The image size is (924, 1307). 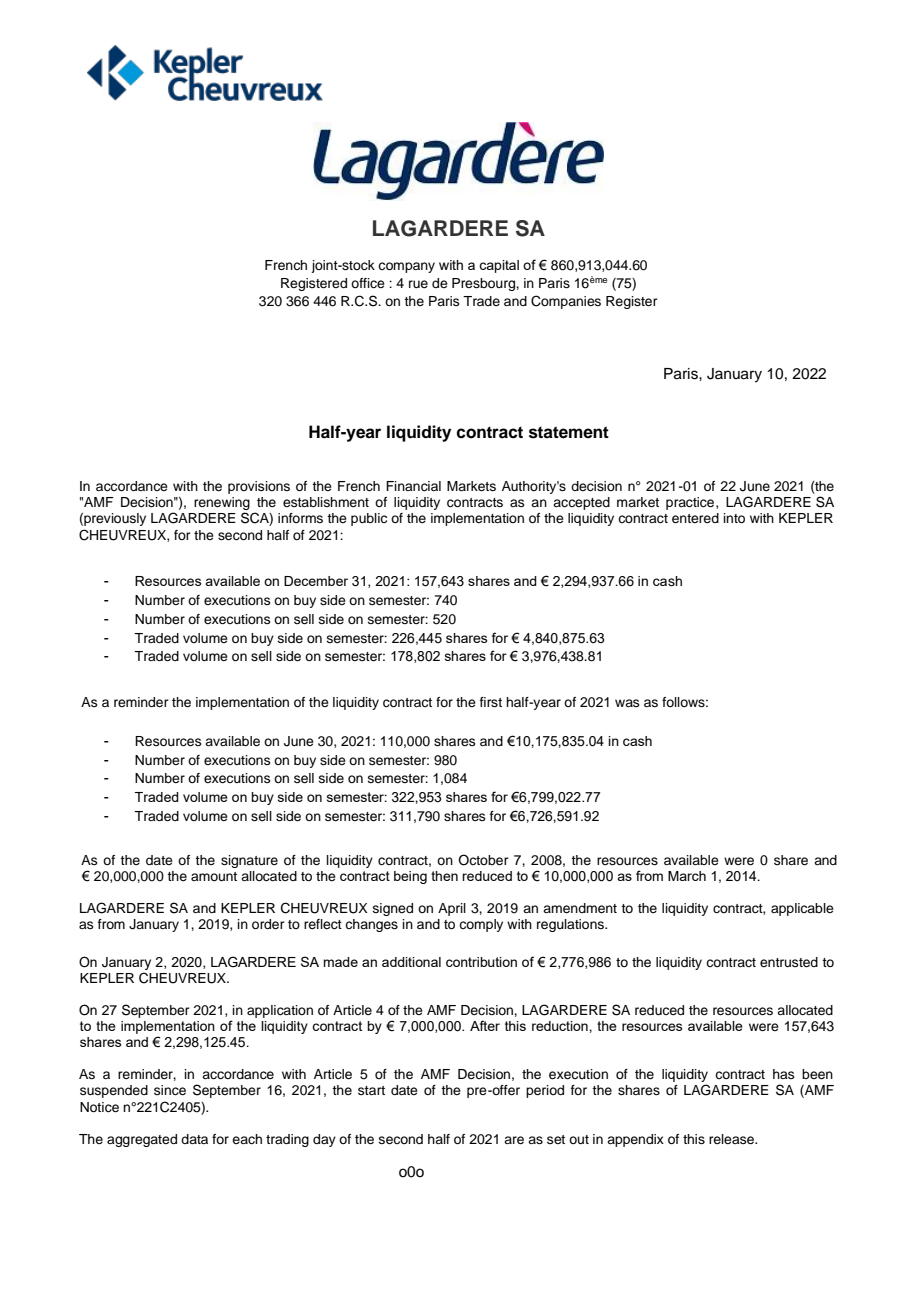 What do you see at coordinates (369, 519) in the screenshot?
I see `public` at bounding box center [369, 519].
